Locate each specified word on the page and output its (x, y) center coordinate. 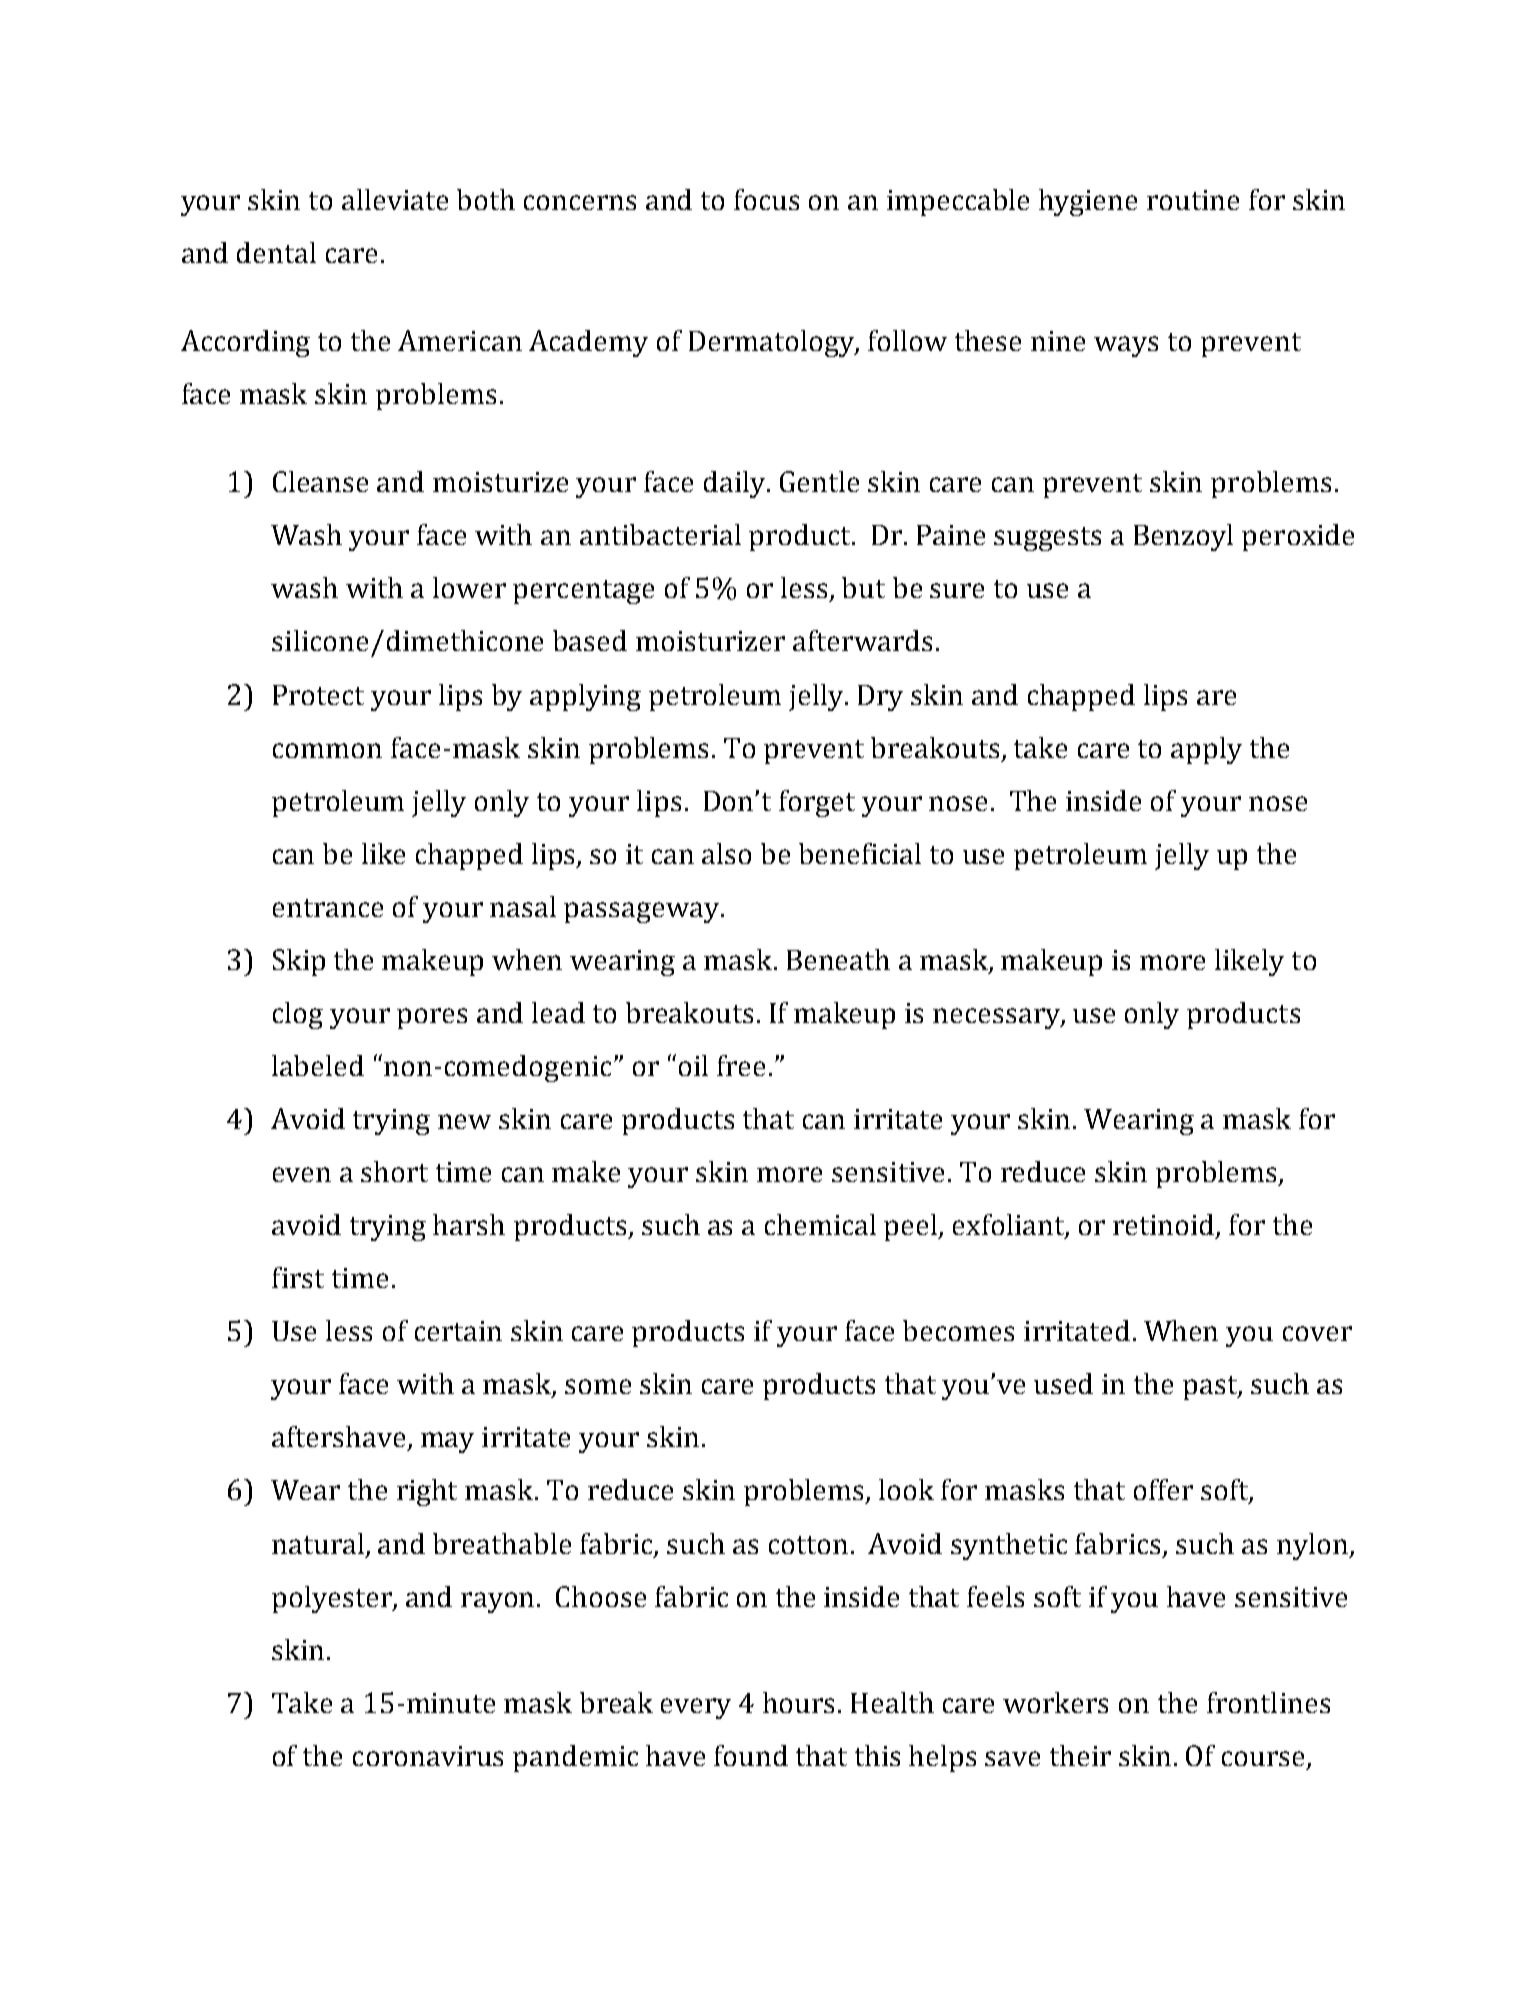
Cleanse (320, 481)
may (447, 1442)
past (1211, 1388)
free (741, 1065)
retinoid (1165, 1226)
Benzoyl (1183, 537)
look (906, 1489)
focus (766, 199)
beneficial (860, 853)
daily (736, 484)
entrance (328, 908)
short (394, 1171)
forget (817, 803)
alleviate (395, 199)
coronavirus (428, 1756)
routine (1193, 200)
